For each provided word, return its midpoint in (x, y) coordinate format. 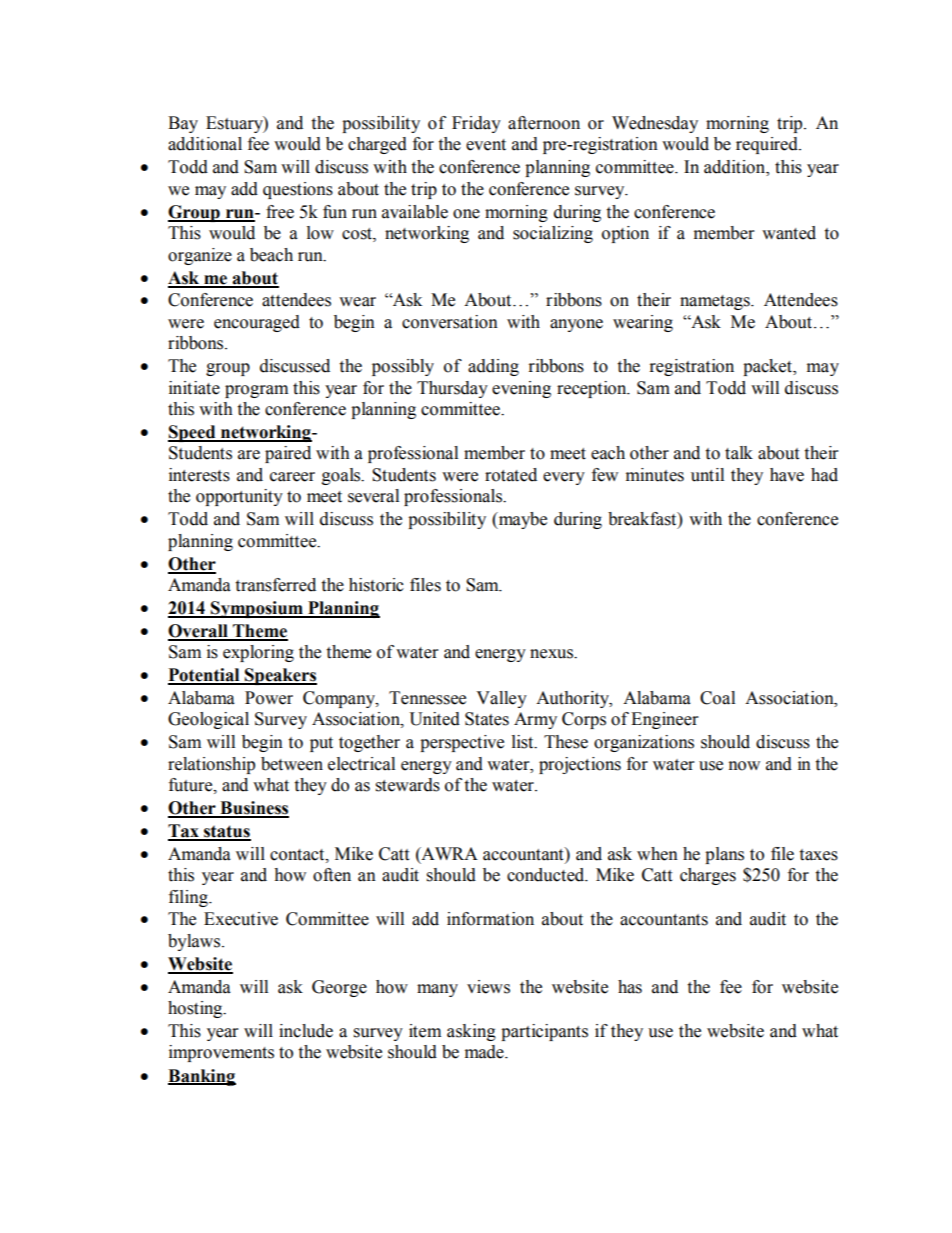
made (485, 1052)
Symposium (257, 609)
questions (298, 190)
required (768, 145)
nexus (553, 654)
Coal (717, 698)
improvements (221, 1053)
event (486, 145)
